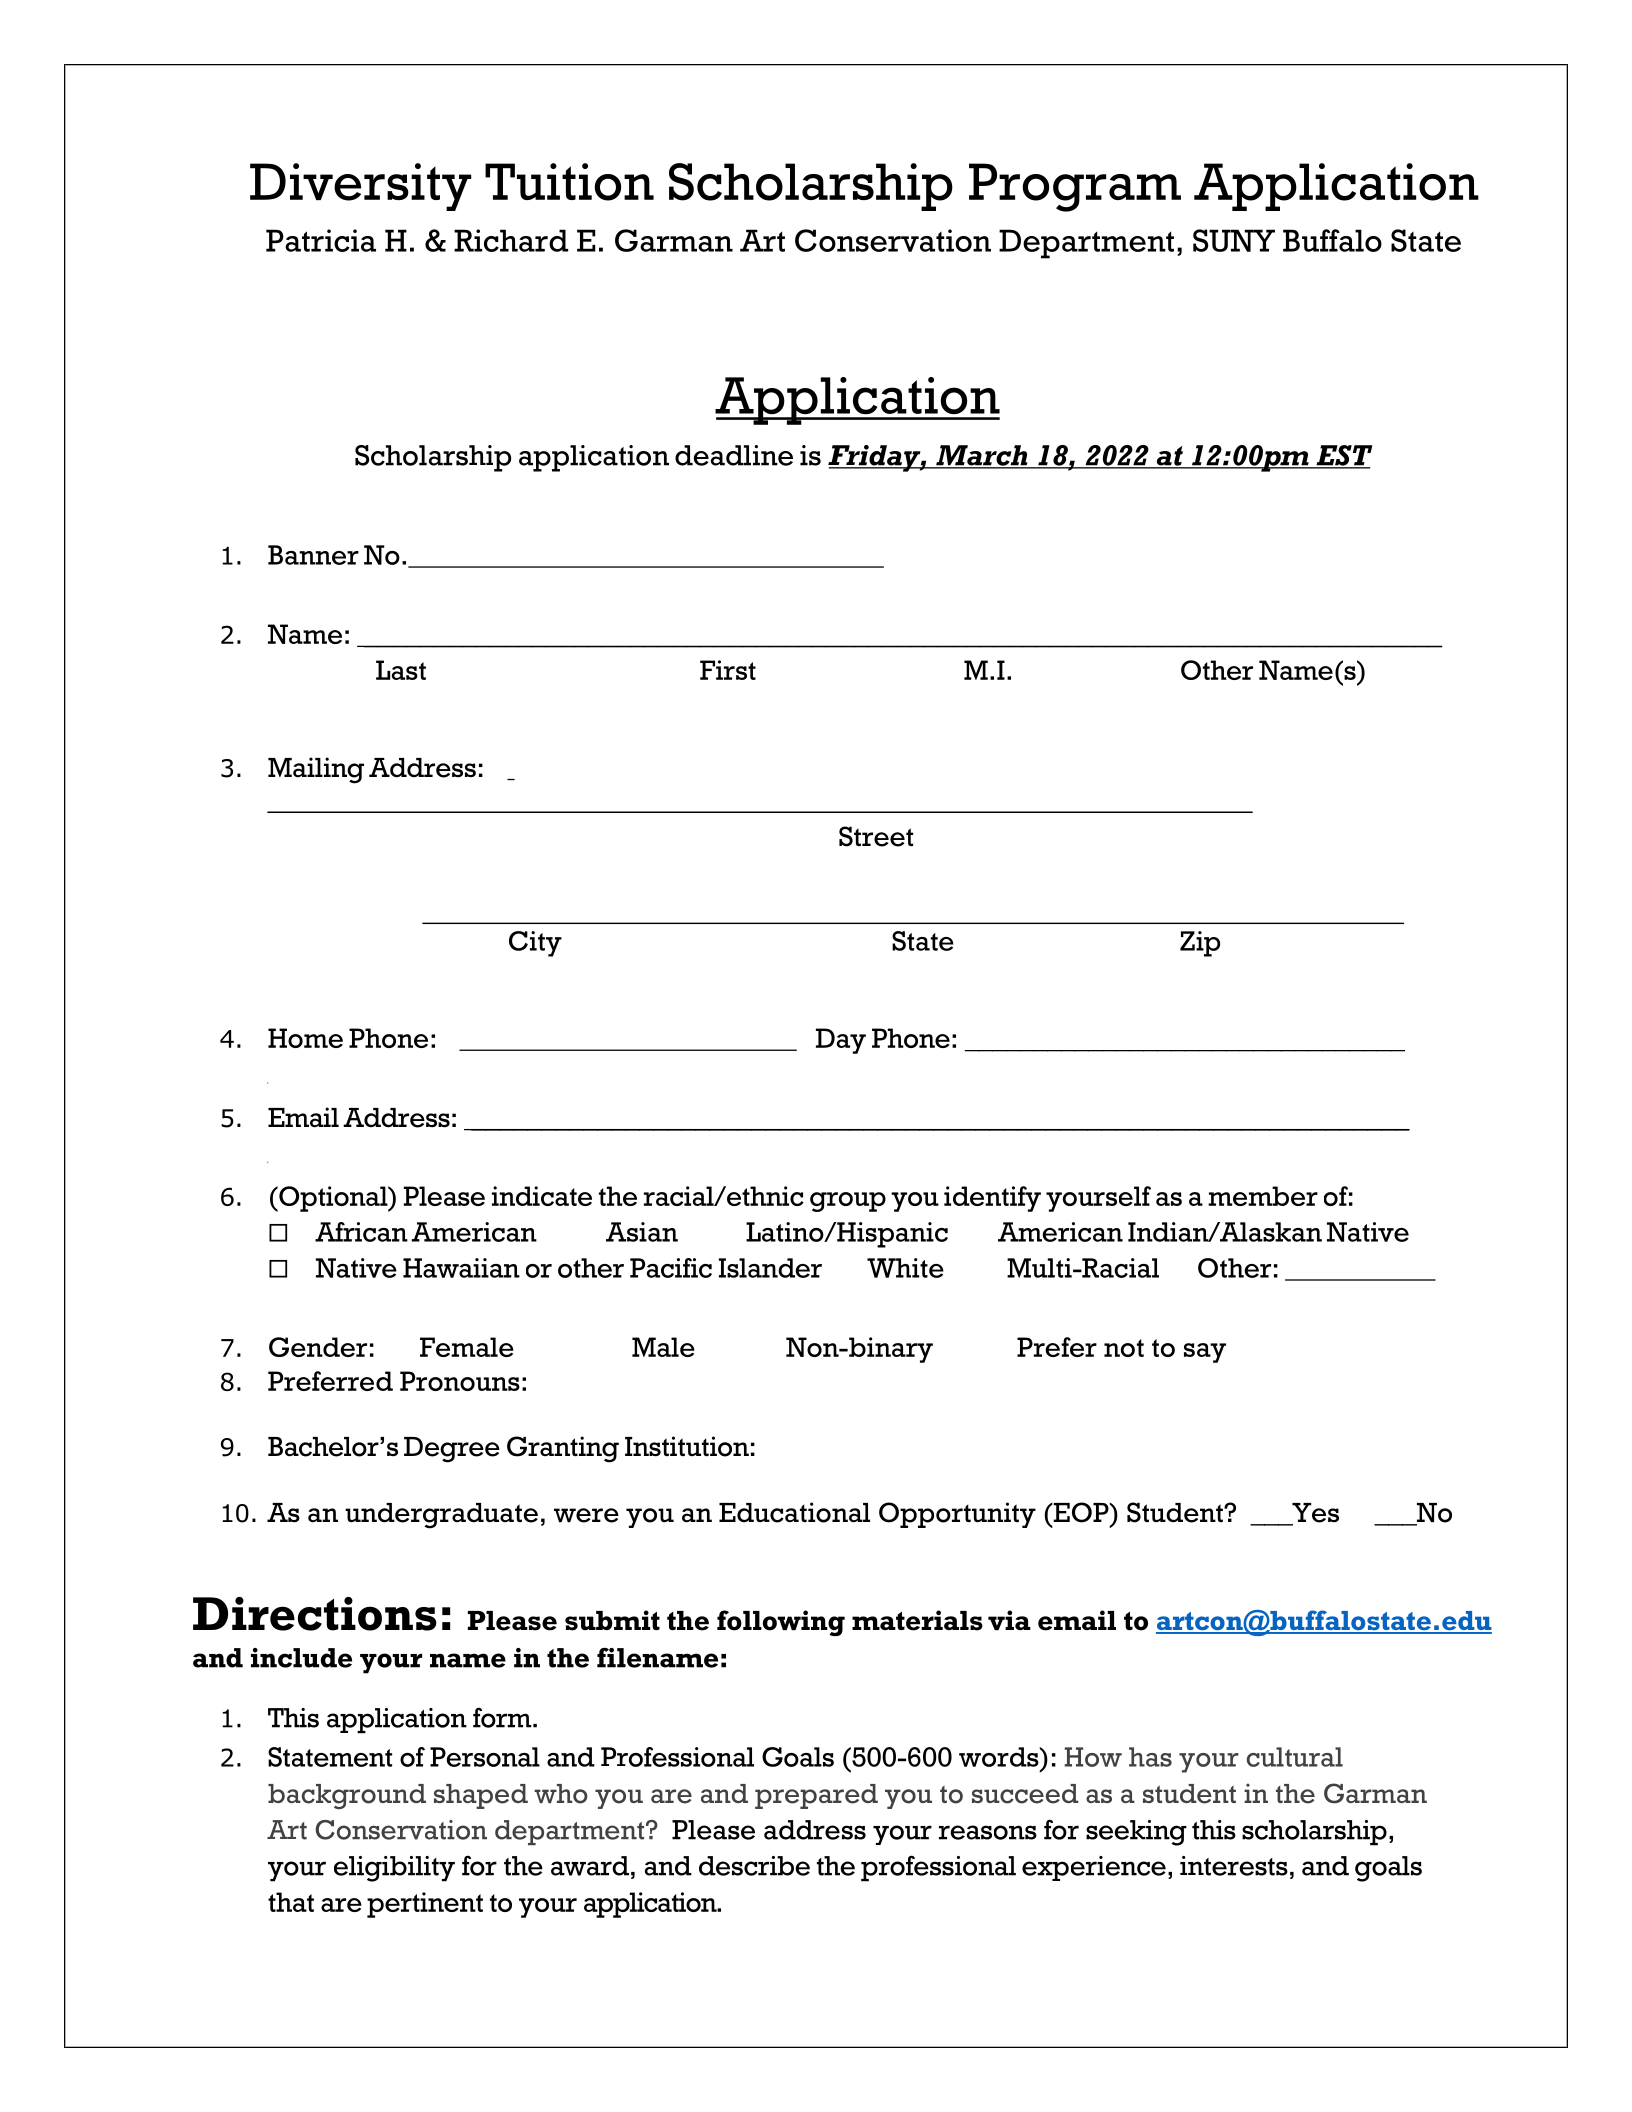  Describe the element at coordinates (848, 1202) in the page. I see `group` at that location.
